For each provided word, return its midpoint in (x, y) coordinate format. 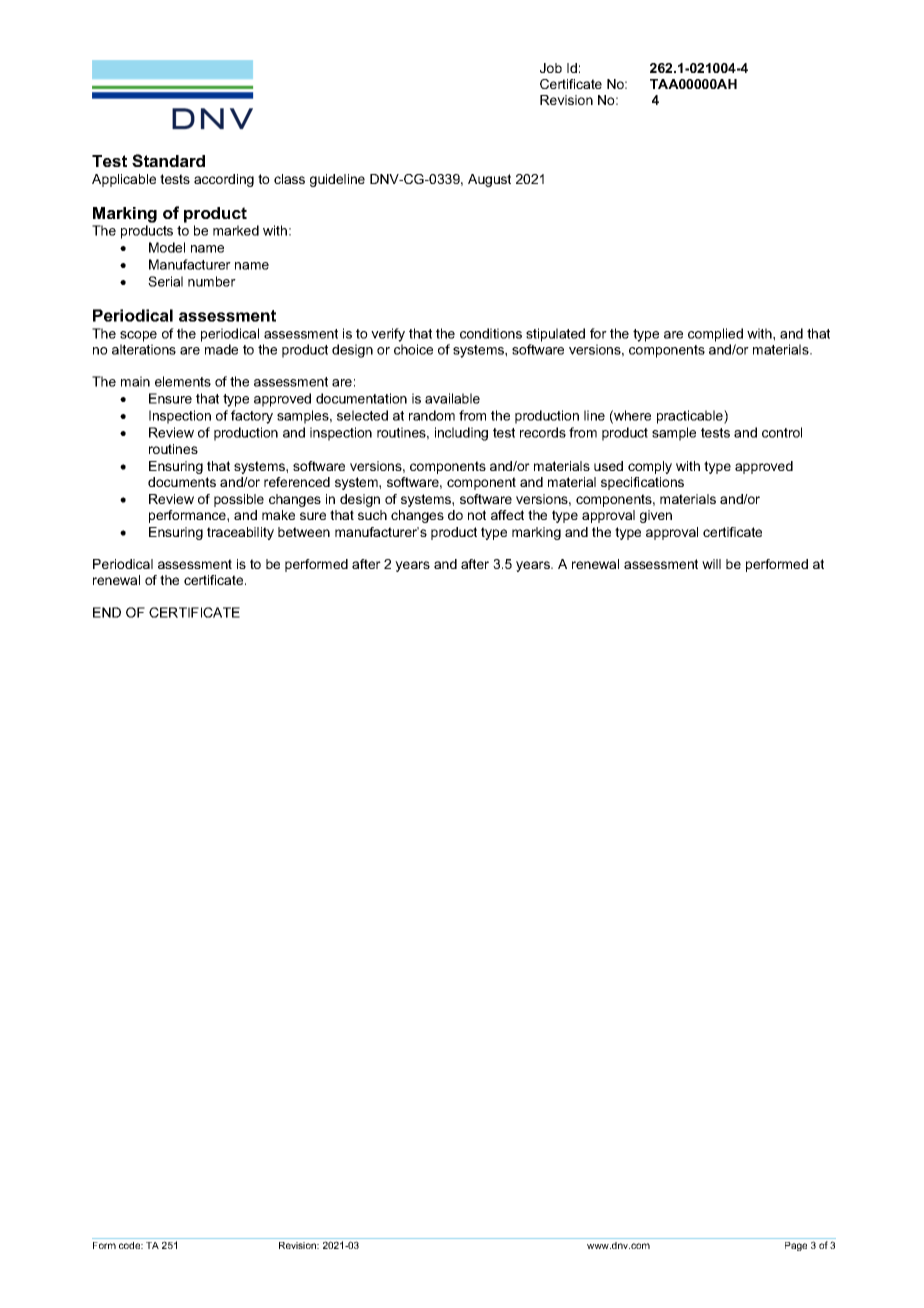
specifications (642, 483)
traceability (240, 533)
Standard (168, 160)
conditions (491, 333)
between (304, 532)
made (221, 349)
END (107, 612)
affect (507, 515)
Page (796, 1246)
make (278, 515)
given (656, 516)
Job (551, 68)
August (489, 180)
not (477, 515)
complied (715, 335)
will (711, 564)
